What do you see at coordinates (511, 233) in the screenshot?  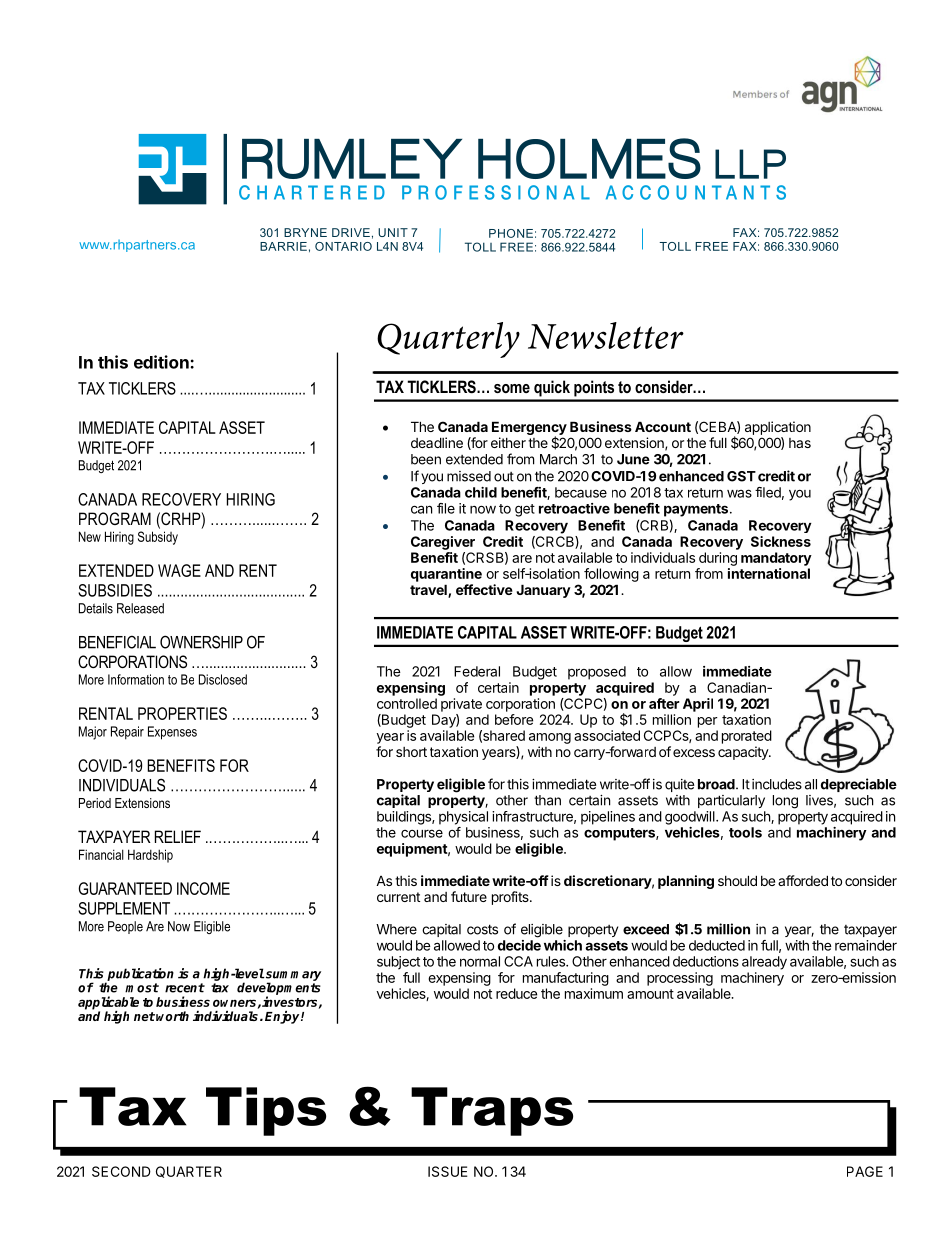 I see `PHONE` at bounding box center [511, 233].
